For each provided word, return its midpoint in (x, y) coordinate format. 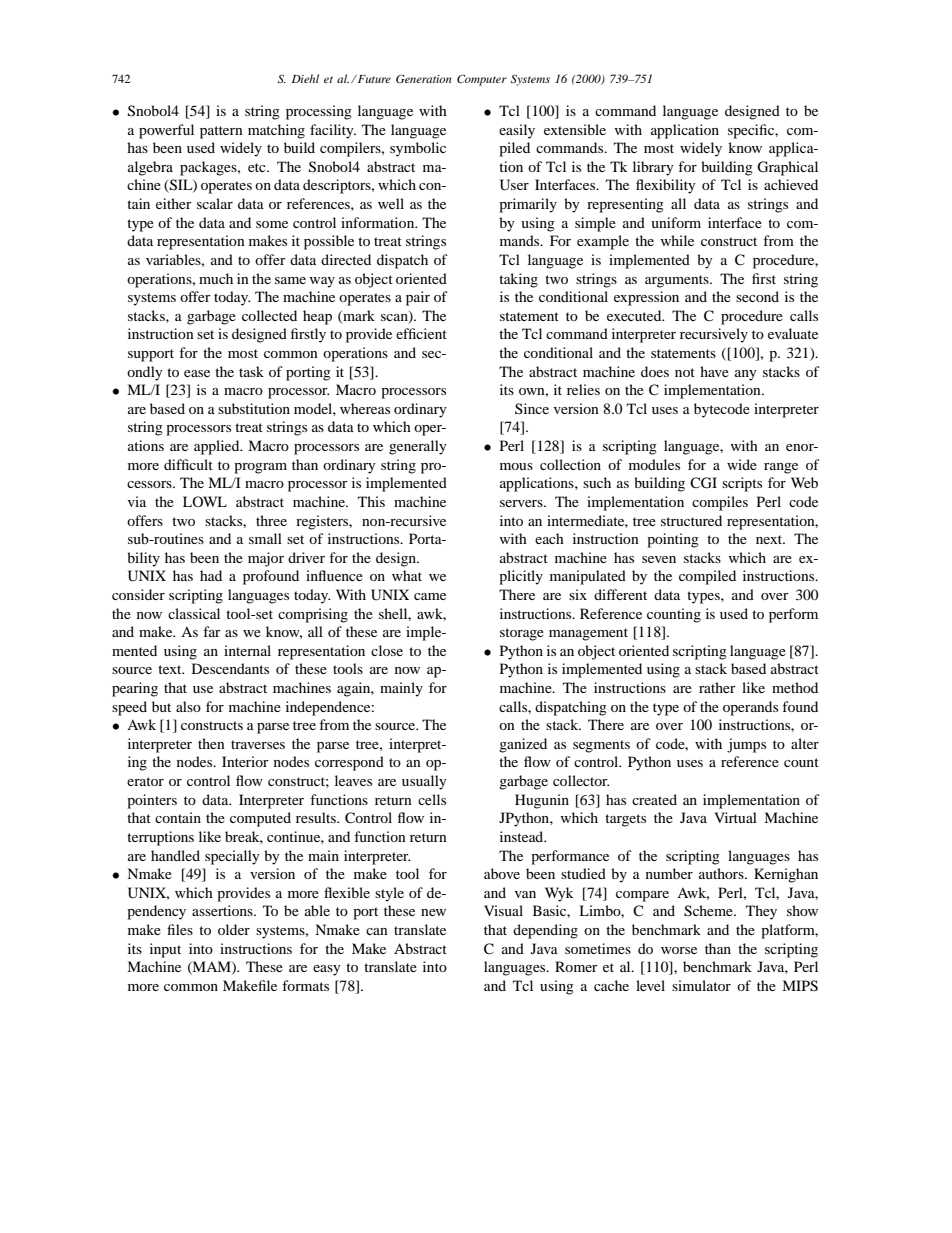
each (549, 538)
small (265, 538)
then (211, 743)
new (433, 912)
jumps (746, 745)
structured (691, 520)
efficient (421, 333)
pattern (221, 132)
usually (424, 782)
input (165, 950)
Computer (482, 80)
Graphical (787, 168)
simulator (701, 985)
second (757, 296)
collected (269, 315)
